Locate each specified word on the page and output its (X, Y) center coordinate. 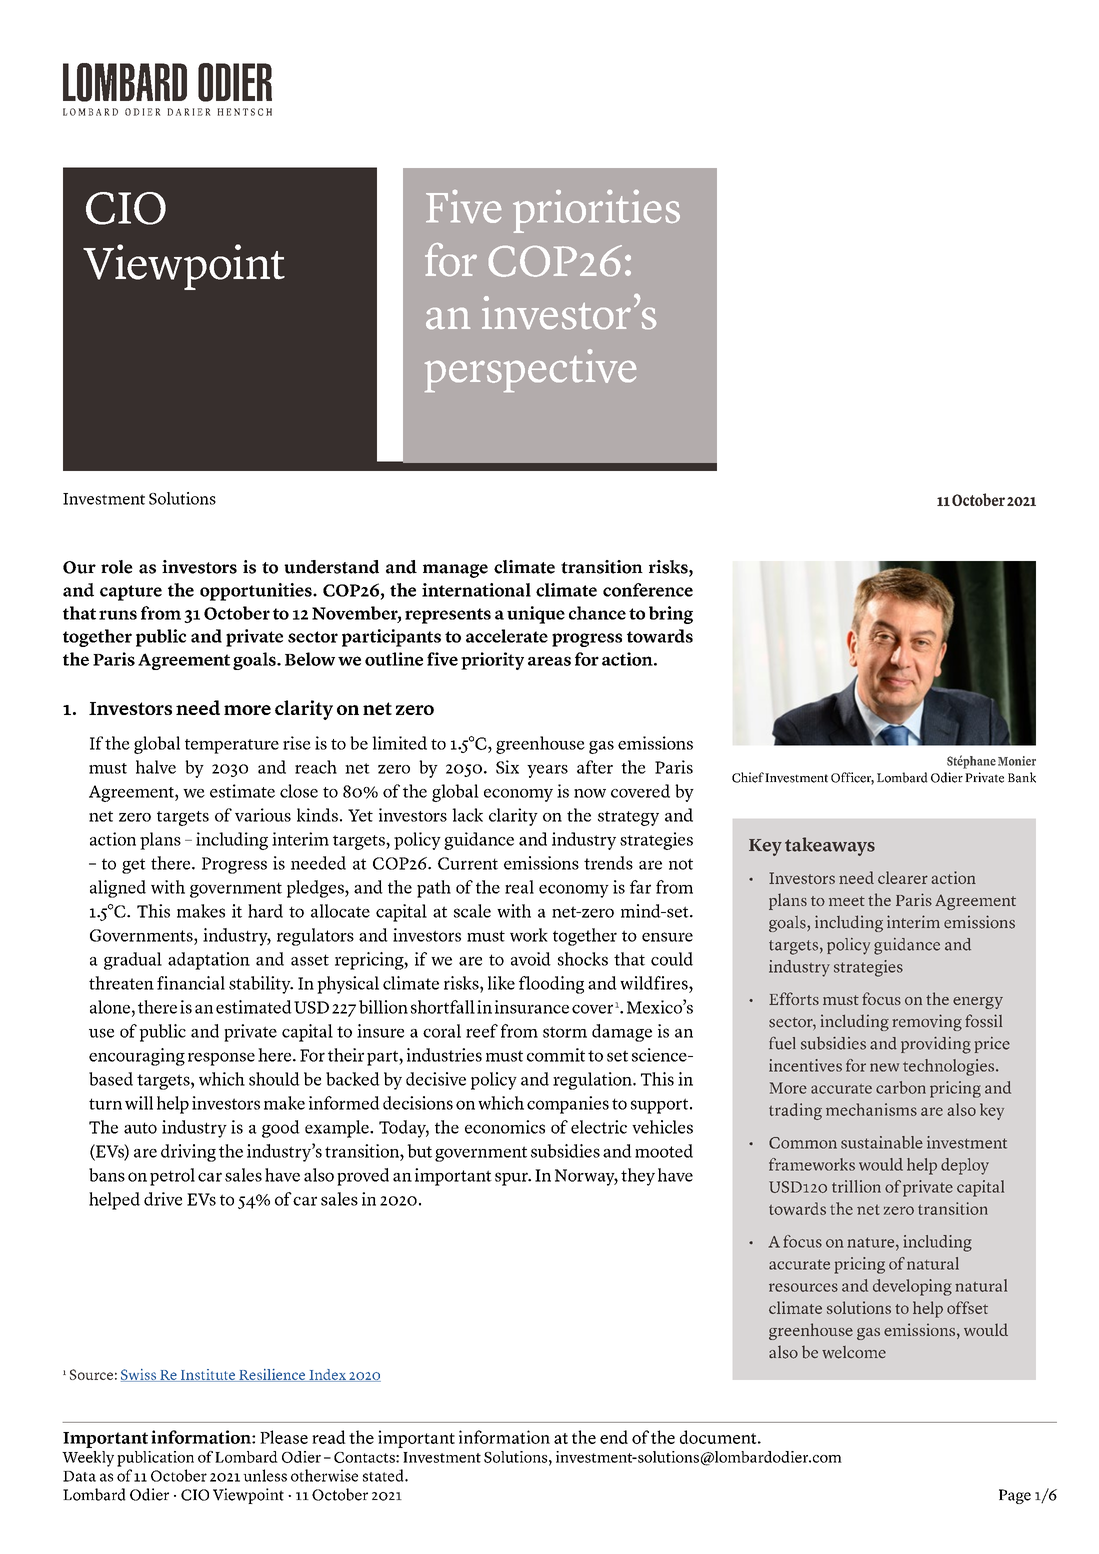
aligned (118, 889)
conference (648, 590)
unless (265, 1475)
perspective (530, 370)
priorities (596, 211)
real (519, 887)
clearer (903, 877)
